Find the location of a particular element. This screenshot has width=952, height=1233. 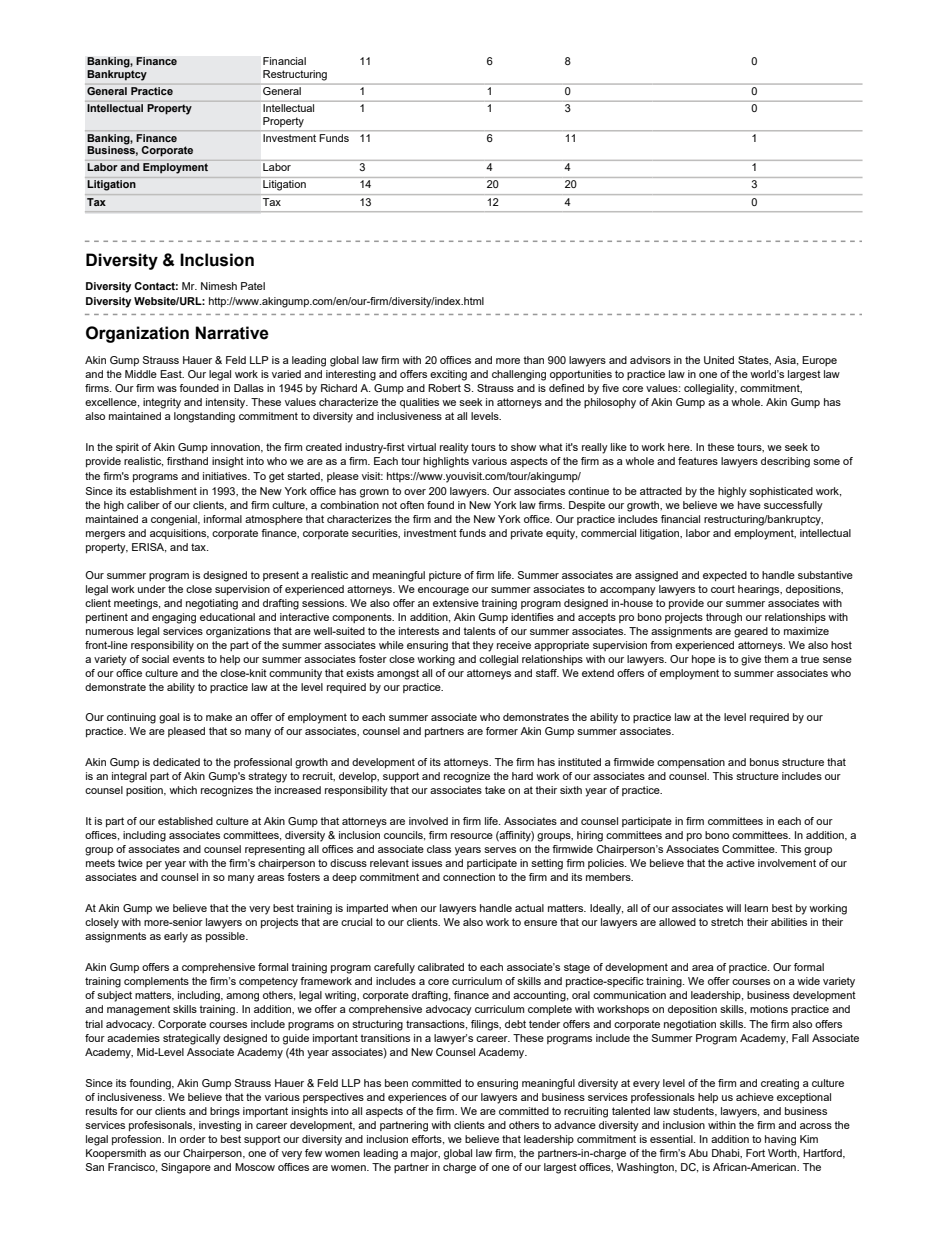

order is located at coordinates (193, 1139).
